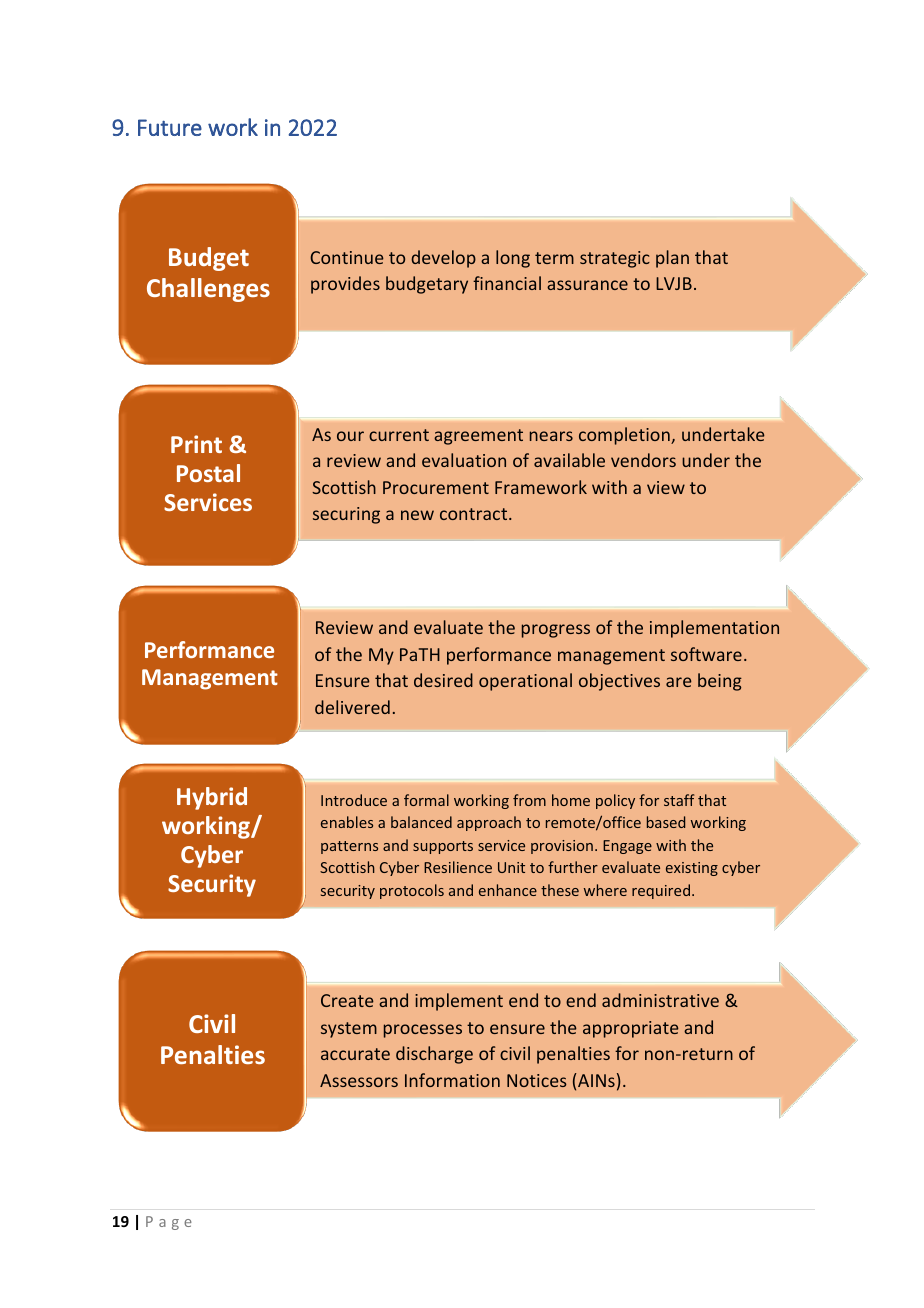 The image size is (924, 1308). What do you see at coordinates (349, 1030) in the screenshot?
I see `system` at bounding box center [349, 1030].
